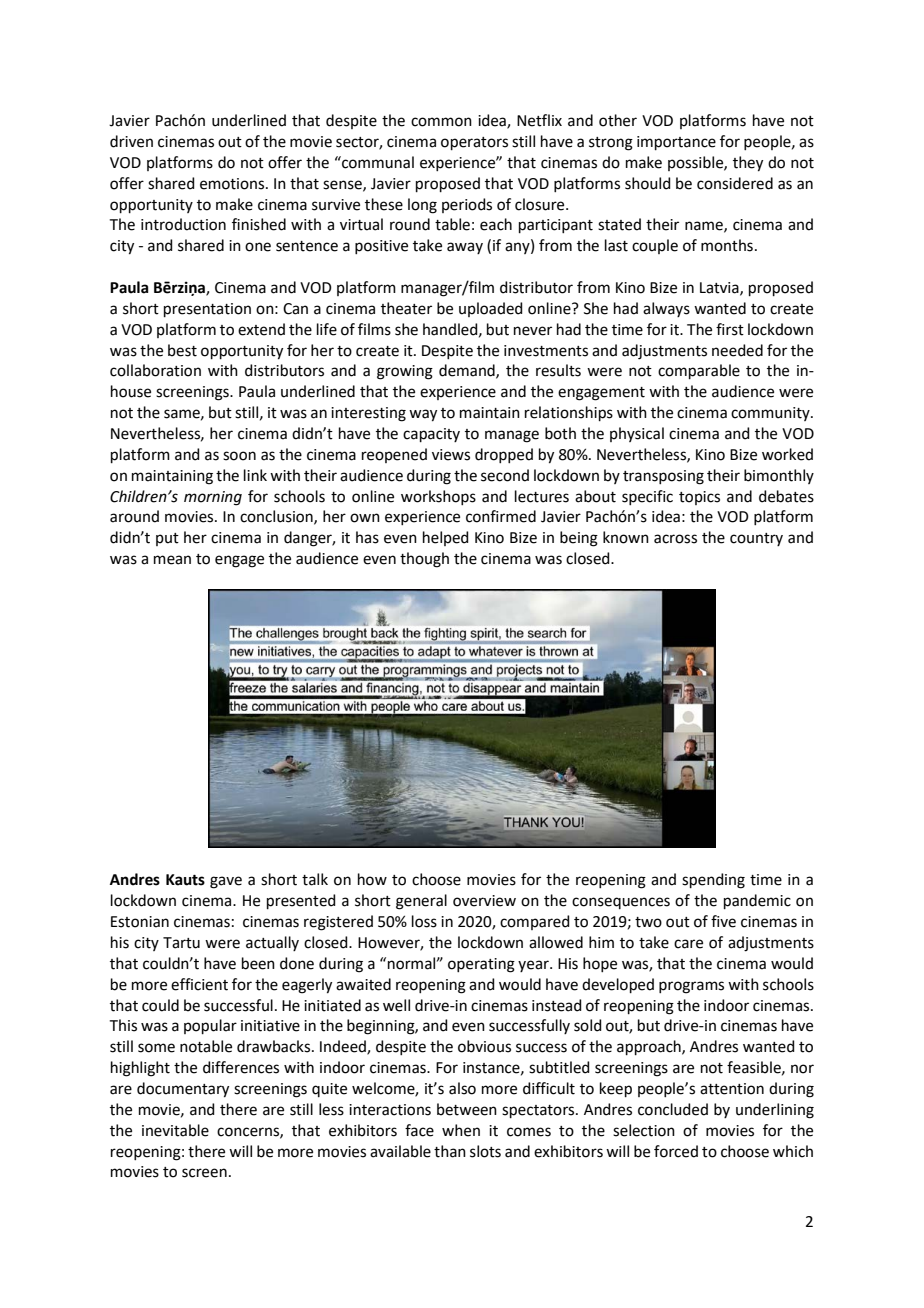 This screenshot has width=924, height=1308. What do you see at coordinates (182, 350) in the screenshot?
I see `best` at bounding box center [182, 350].
